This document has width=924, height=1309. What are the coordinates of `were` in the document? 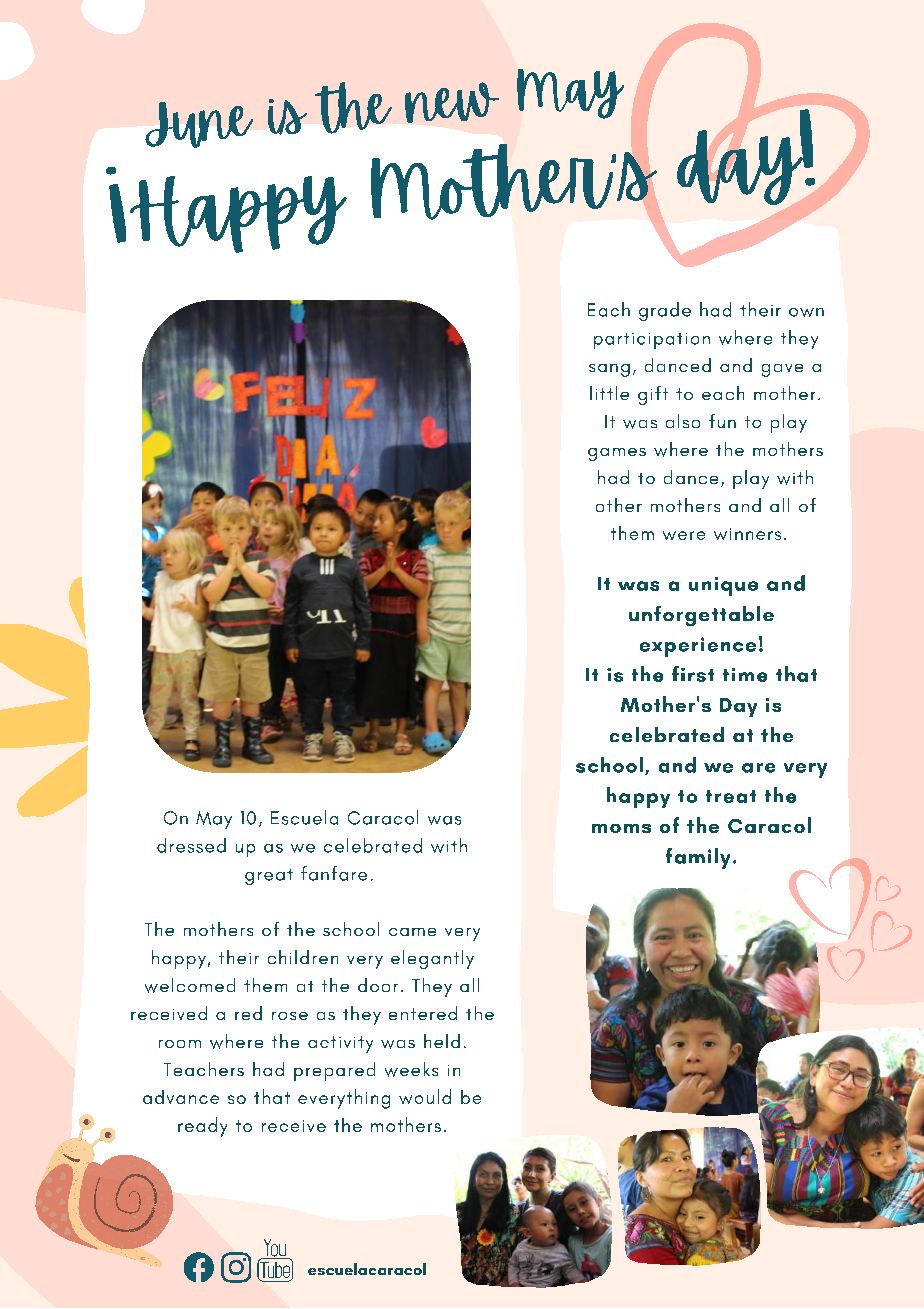 It's located at (684, 535).
